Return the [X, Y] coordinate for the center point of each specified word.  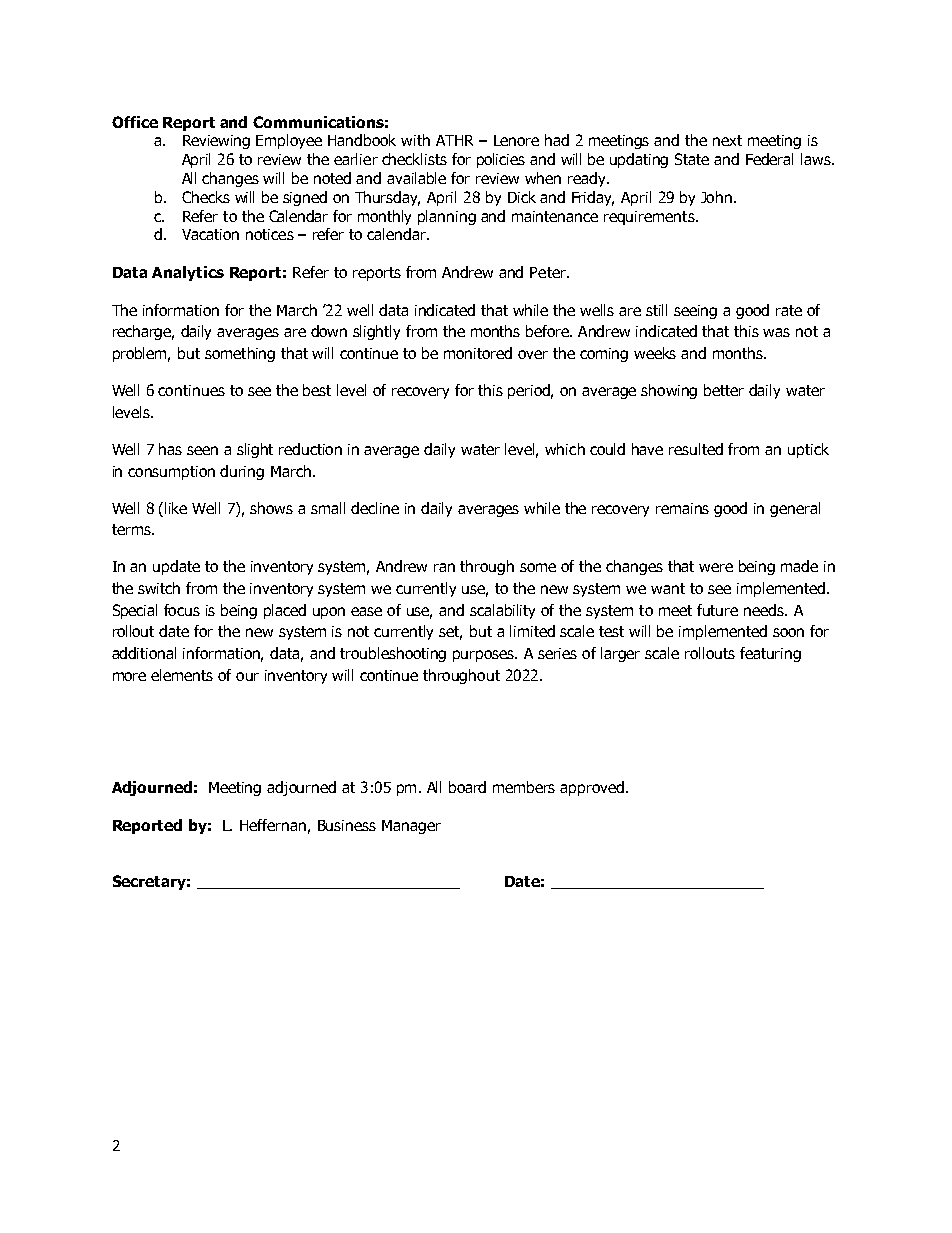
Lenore [516, 140]
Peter [549, 272]
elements [182, 675]
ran [444, 567]
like [176, 508]
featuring [770, 654]
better [724, 390]
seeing [695, 312]
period [530, 391]
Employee [289, 141]
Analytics [188, 273]
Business [347, 825]
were [716, 567]
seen [202, 450]
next [727, 140]
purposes [485, 656]
